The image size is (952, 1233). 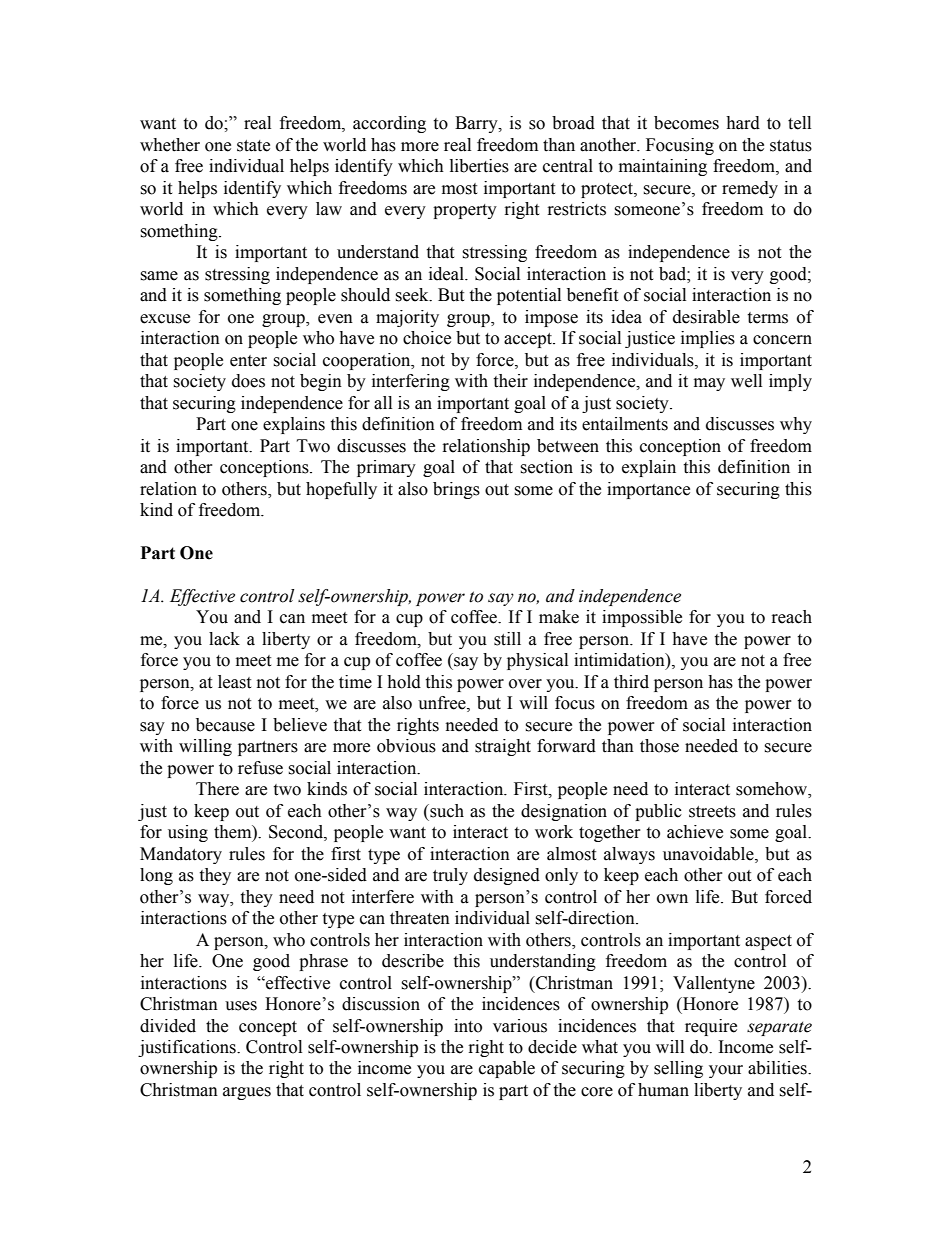 I want to click on capable, so click(x=507, y=1069).
